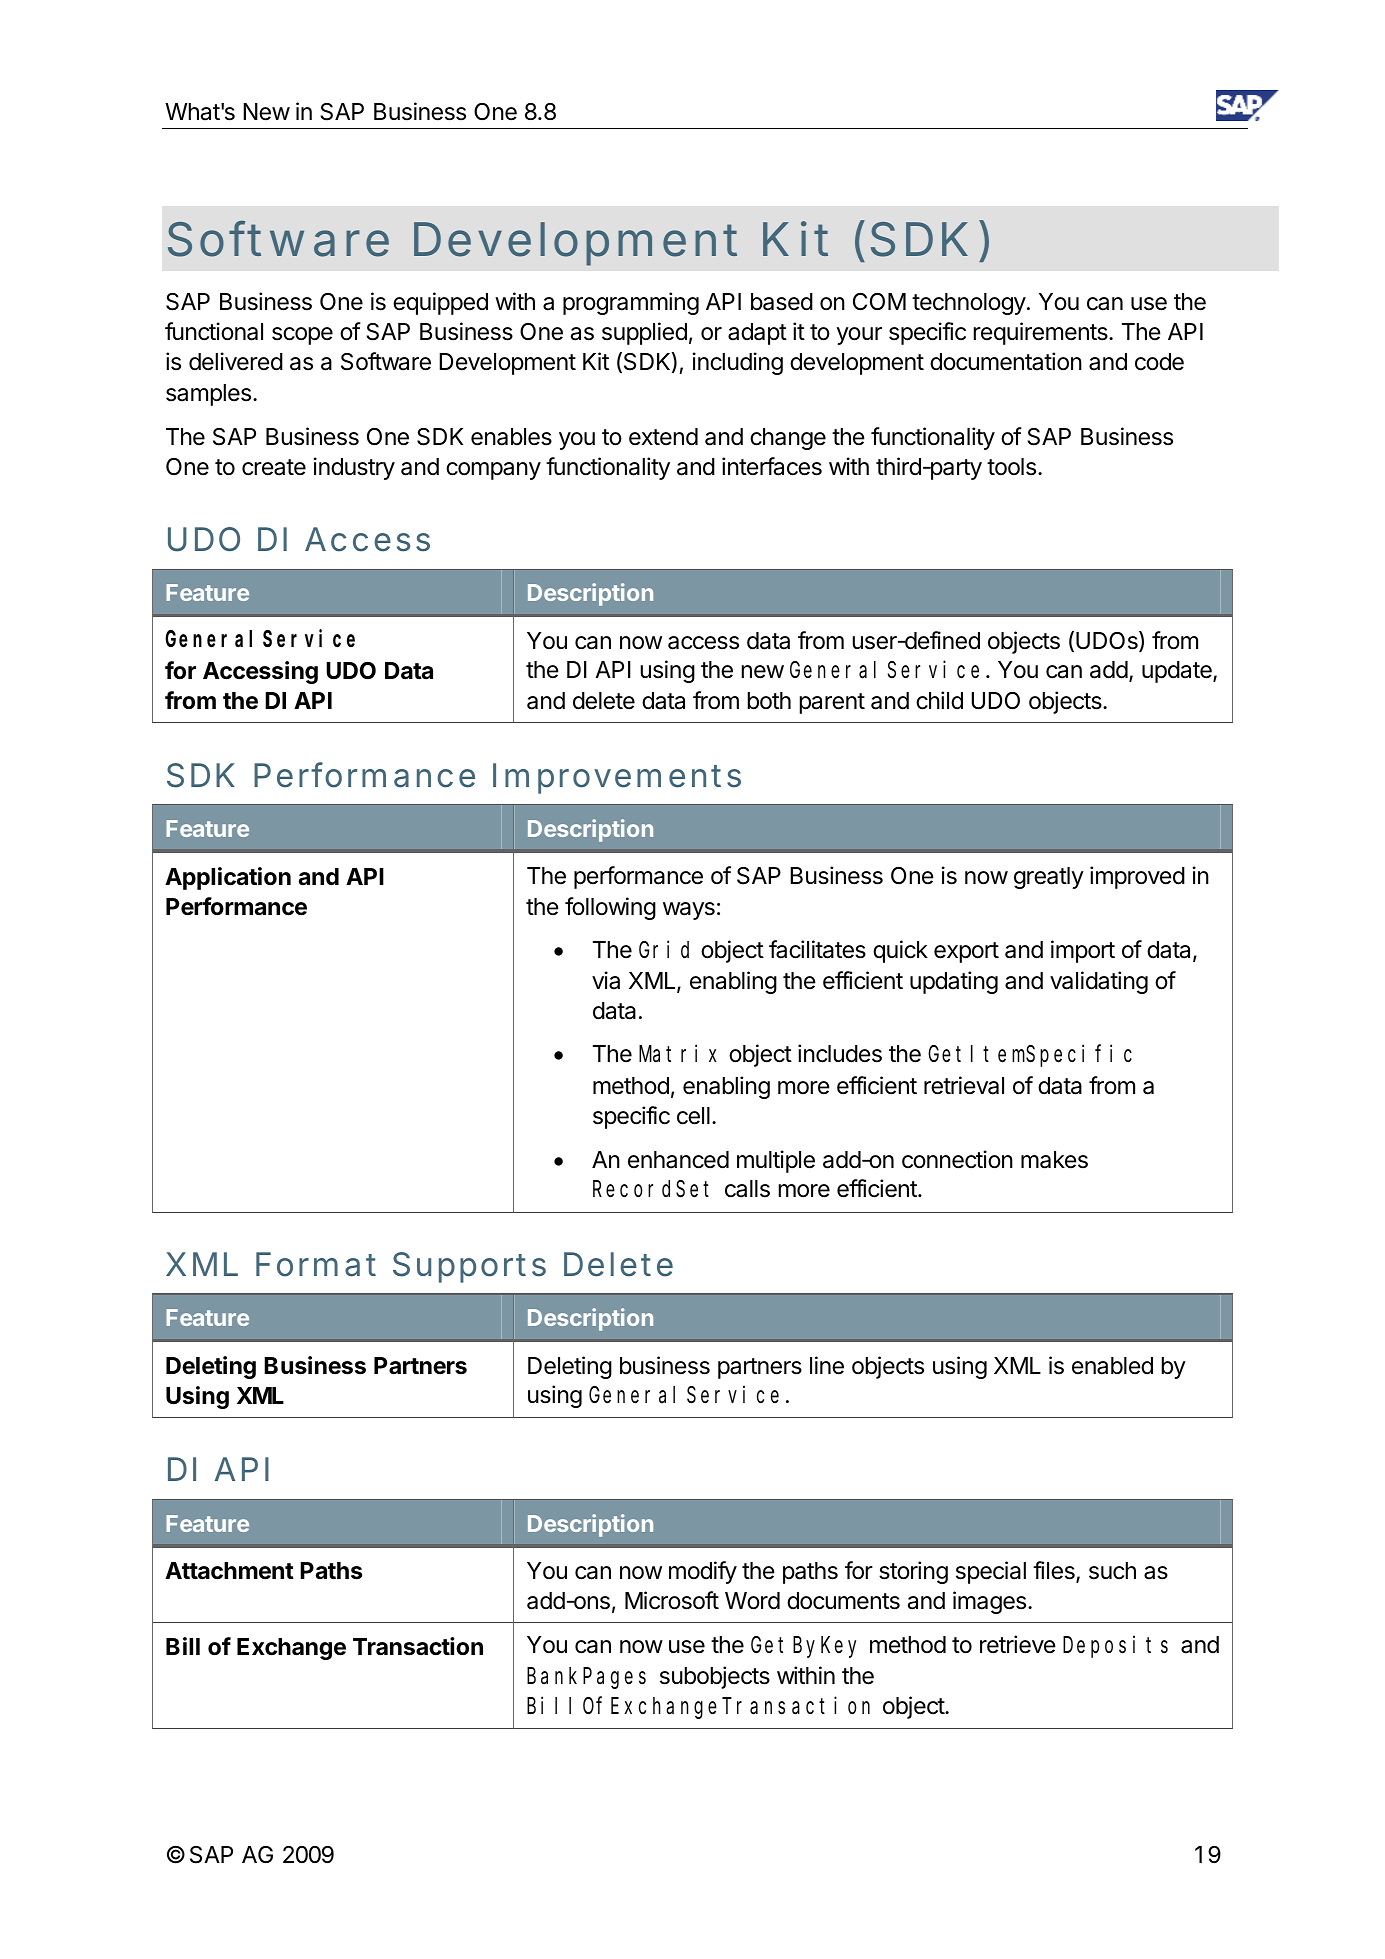 The height and width of the screenshot is (1959, 1385). I want to click on requirements, so click(1042, 333).
